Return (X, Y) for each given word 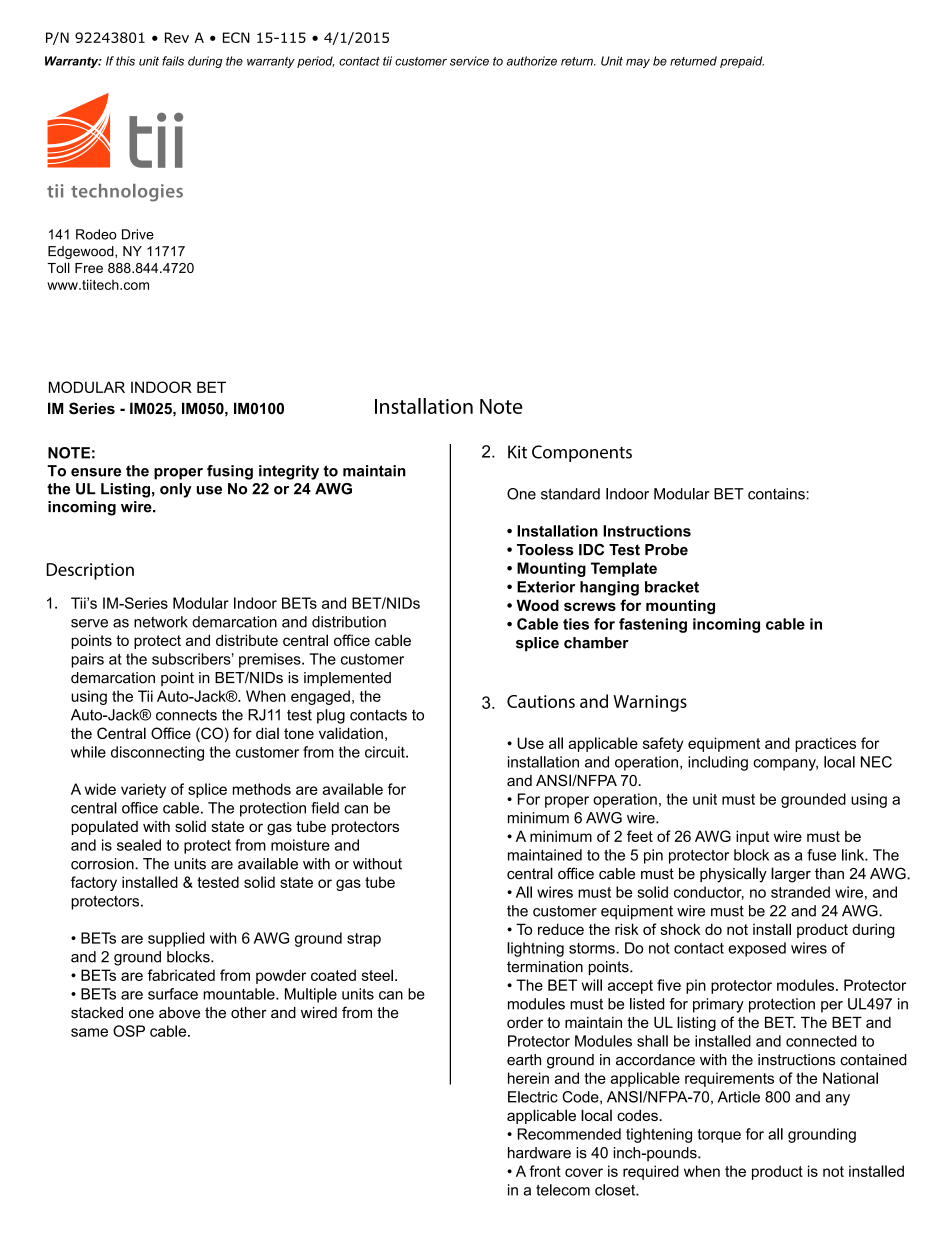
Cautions (541, 701)
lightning (535, 949)
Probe (666, 550)
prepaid (742, 62)
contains (776, 494)
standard (570, 494)
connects (186, 715)
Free (89, 268)
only (176, 490)
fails (173, 61)
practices (825, 744)
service (469, 61)
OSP (129, 1031)
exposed (757, 949)
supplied (176, 939)
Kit (517, 452)
